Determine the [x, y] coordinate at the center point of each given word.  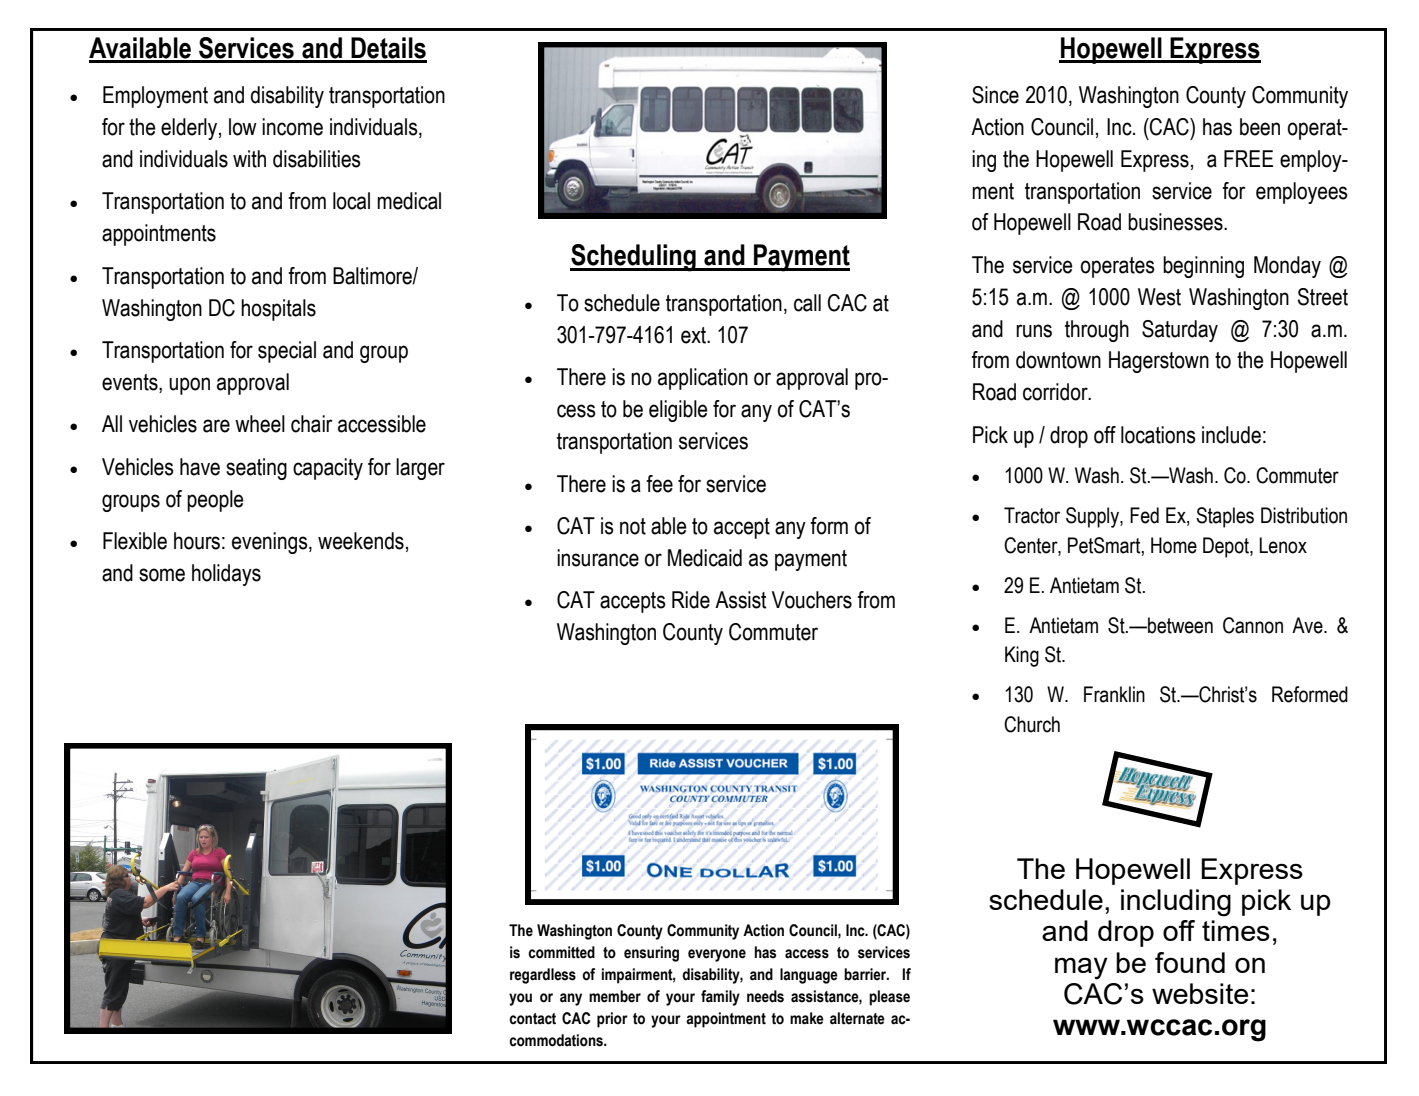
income [292, 127]
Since [995, 95]
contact [532, 1019]
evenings [271, 543]
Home [1174, 545]
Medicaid [705, 558]
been [1260, 127]
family [720, 998]
